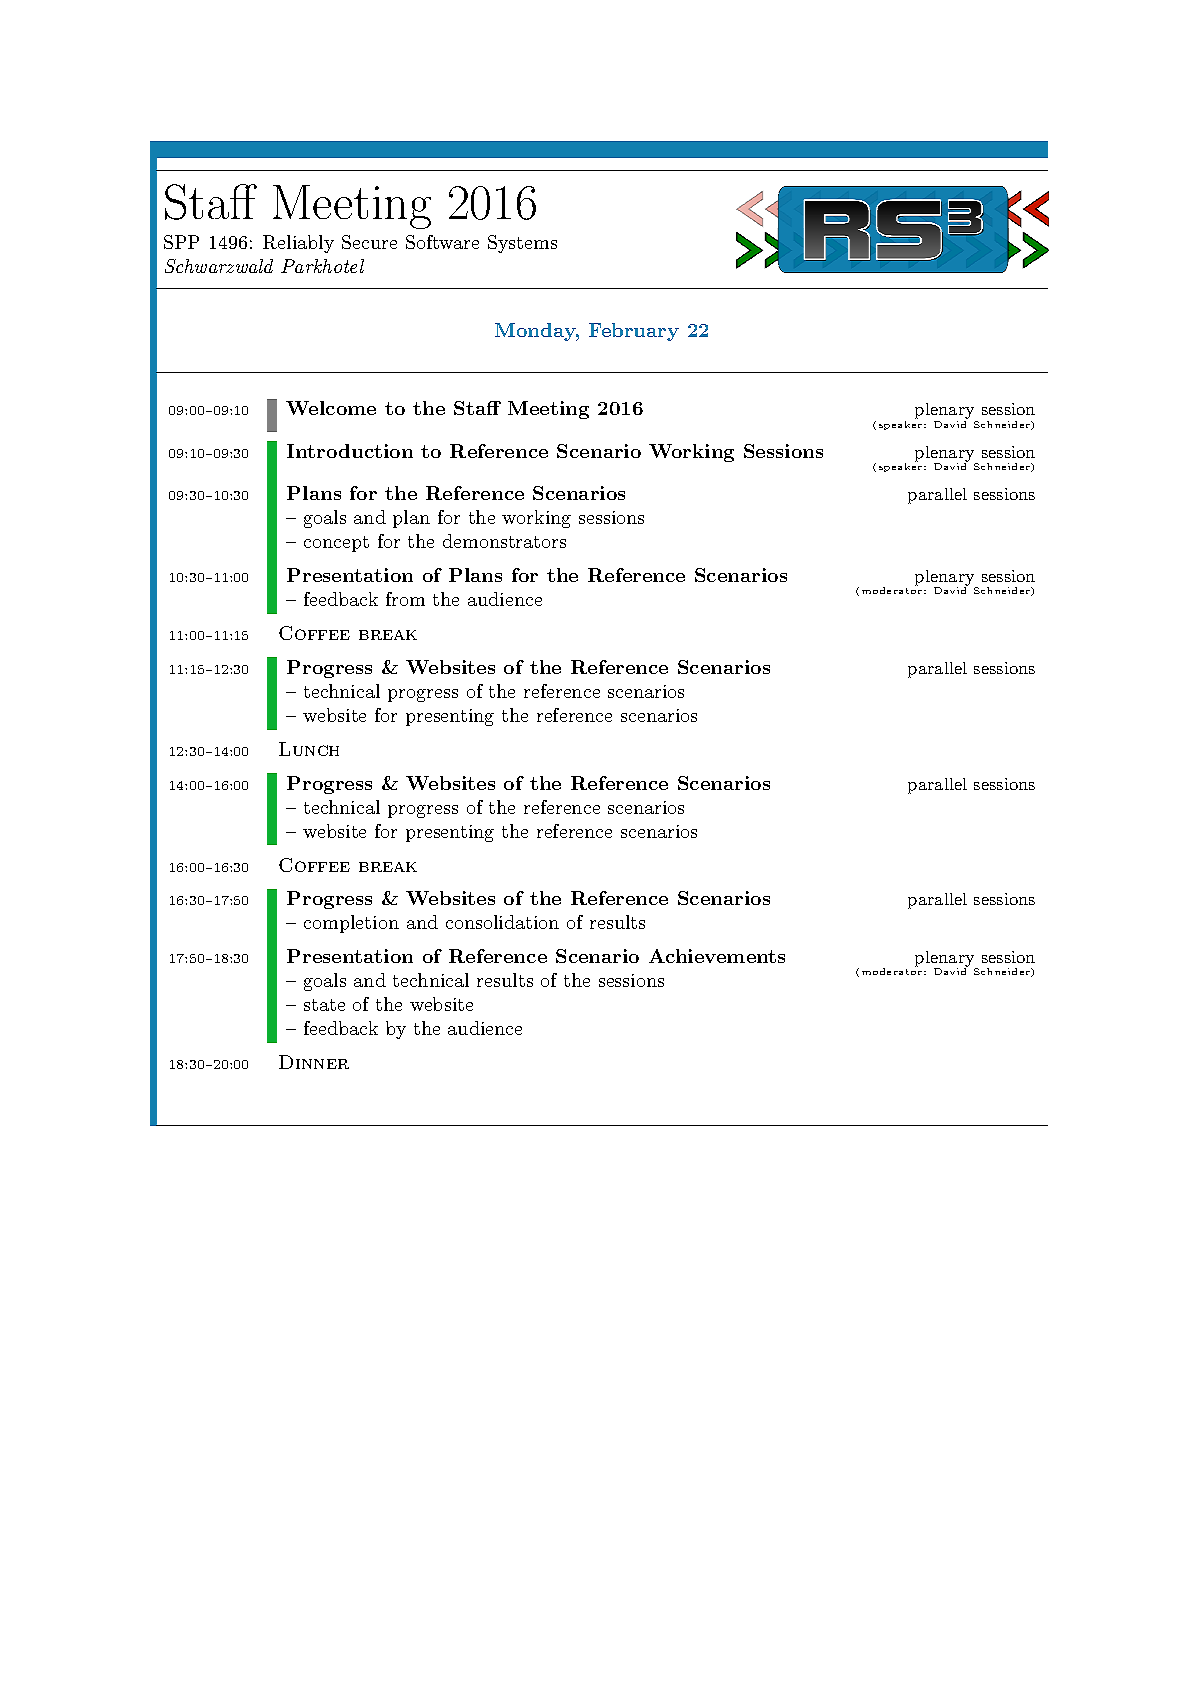  What do you see at coordinates (181, 242) in the page?
I see `SPP` at bounding box center [181, 242].
